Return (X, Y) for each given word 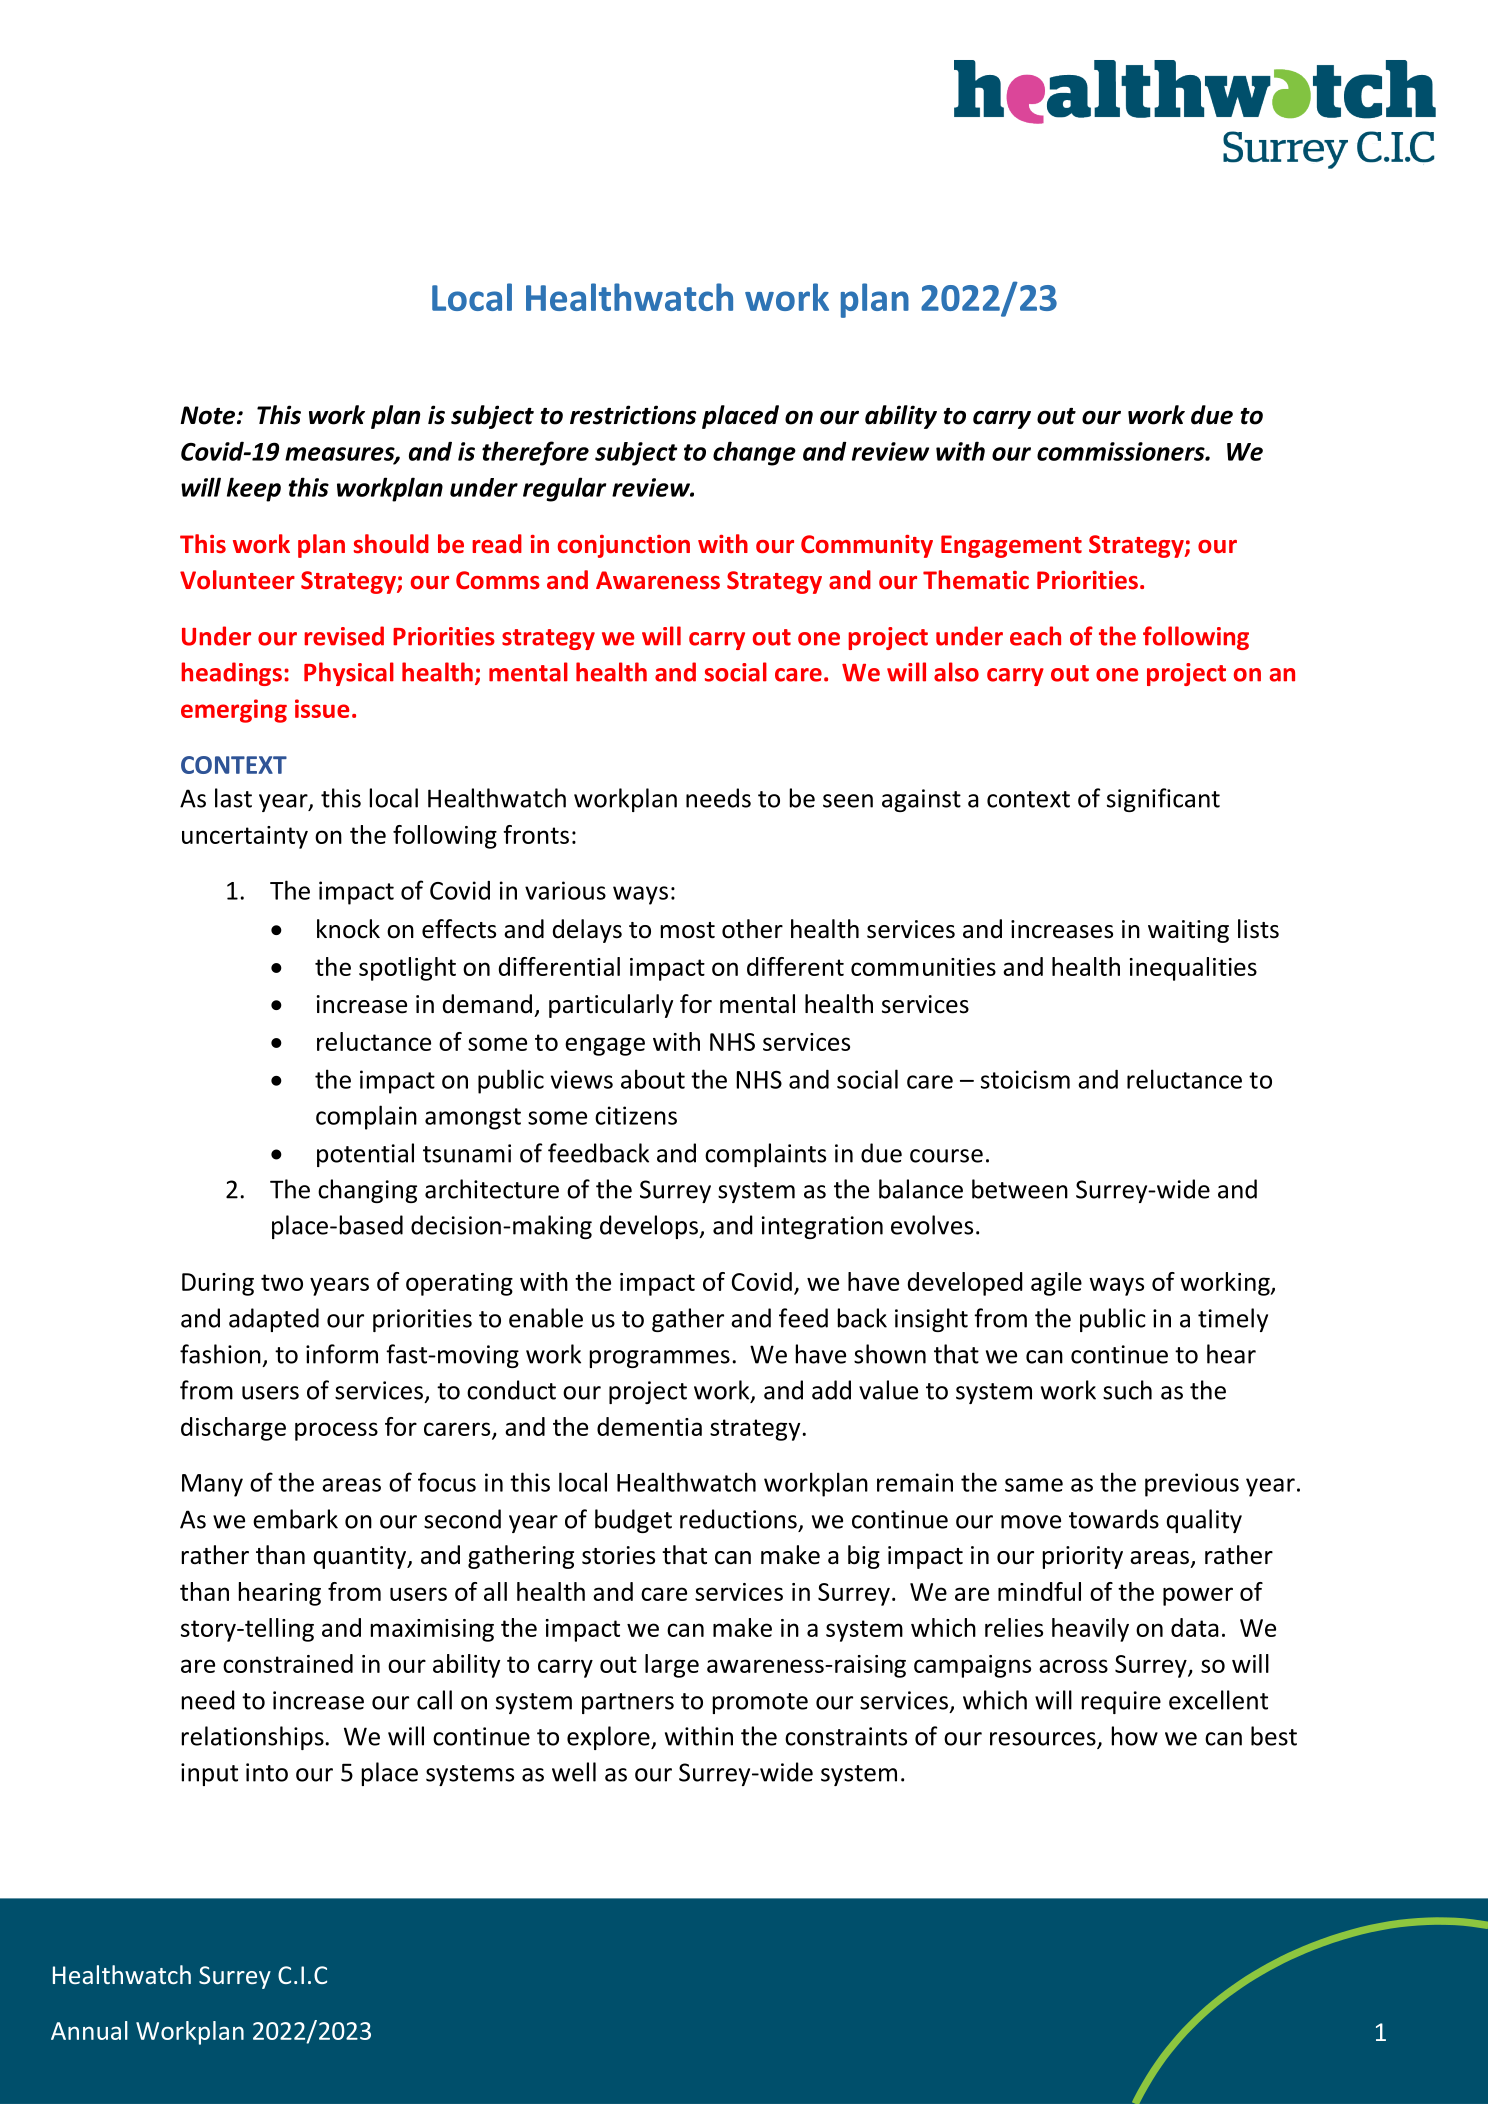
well (574, 1772)
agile (1056, 1284)
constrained (288, 1663)
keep (254, 489)
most (688, 930)
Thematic (976, 580)
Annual (89, 2030)
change (754, 453)
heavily (1090, 1630)
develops (650, 1227)
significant (1163, 800)
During (218, 1284)
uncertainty (245, 837)
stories (618, 1555)
